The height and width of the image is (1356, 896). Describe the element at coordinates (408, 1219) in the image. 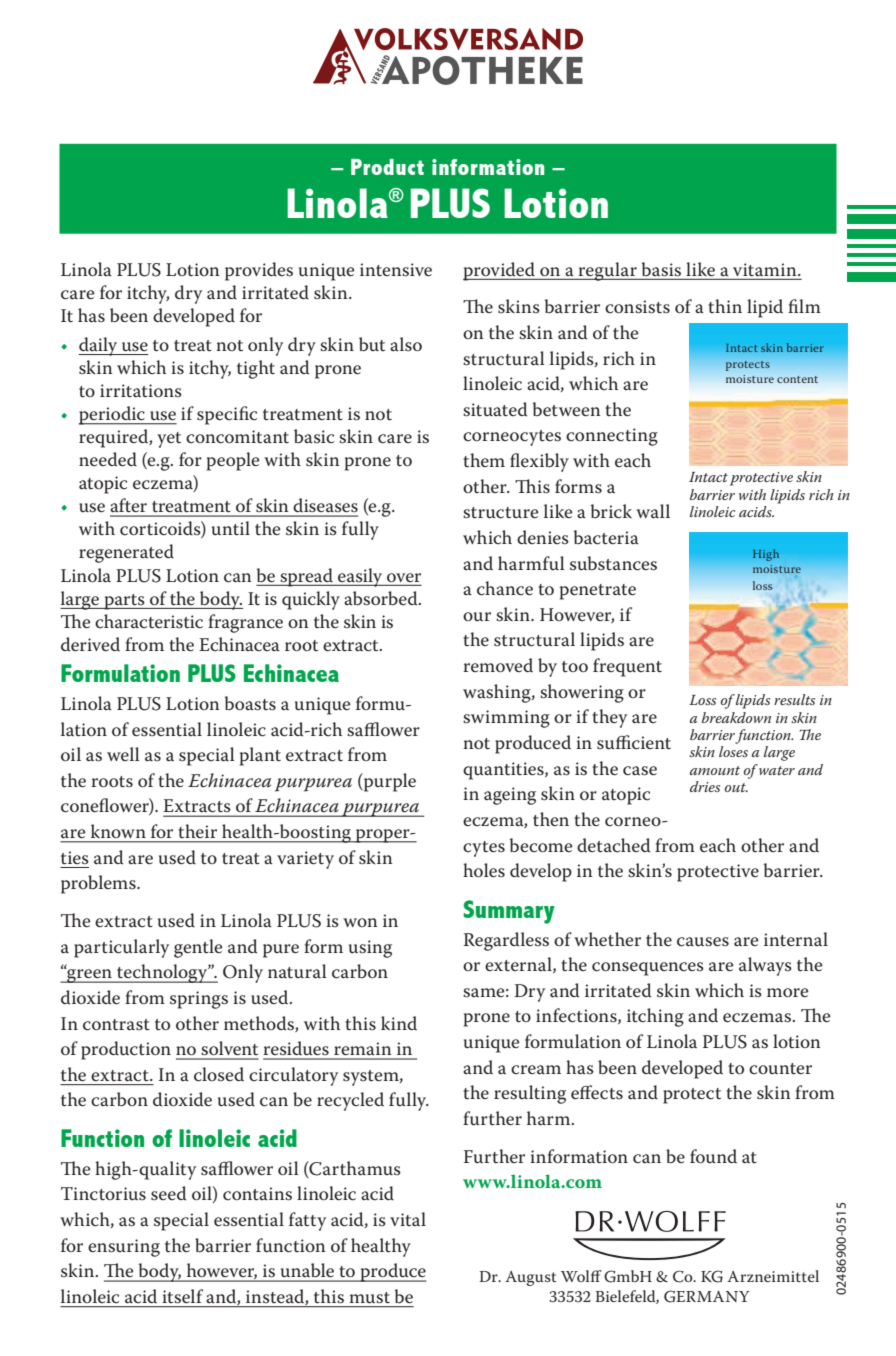

I see `vital` at that location.
